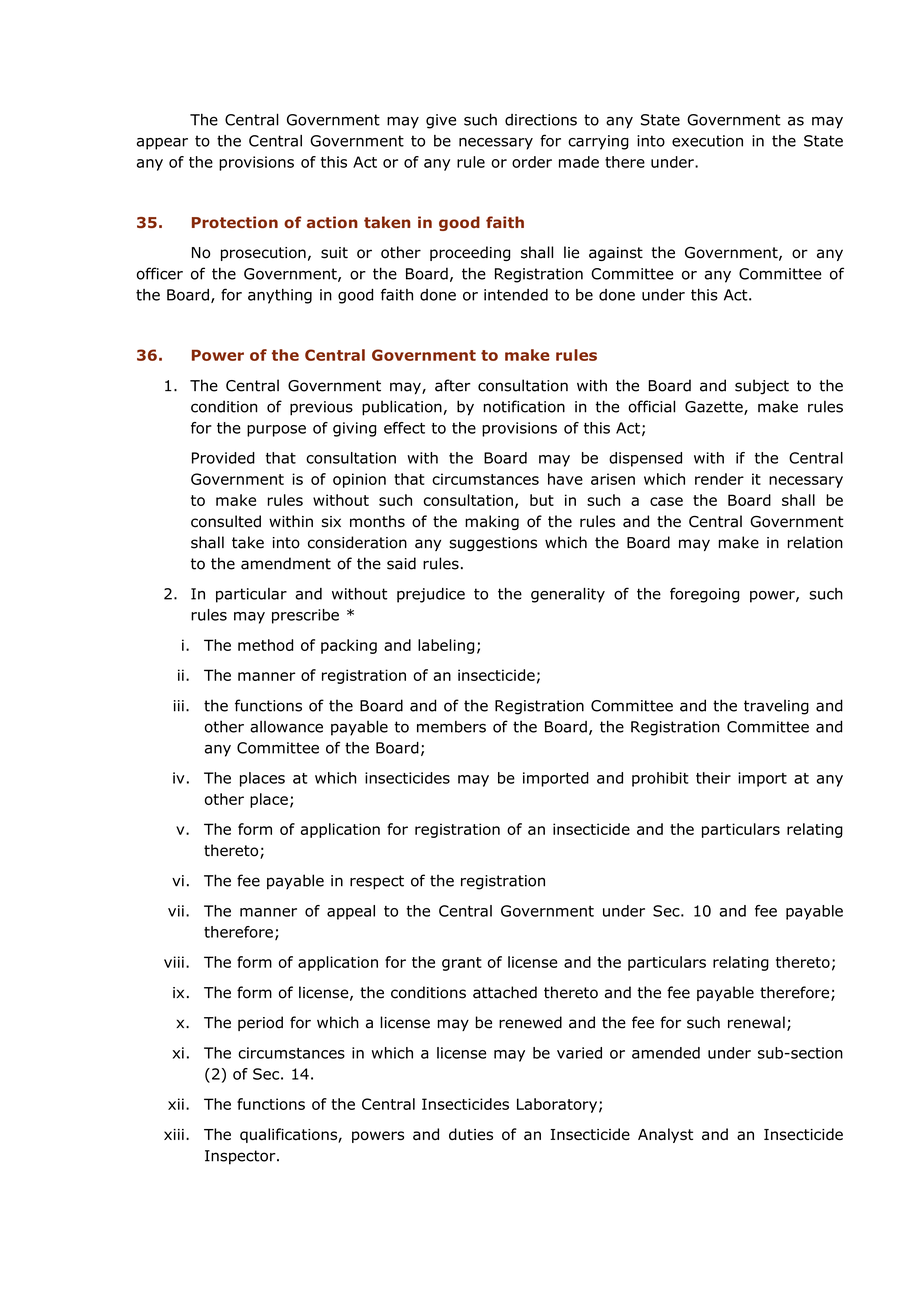 The image size is (924, 1308). I want to click on execution, so click(707, 141).
